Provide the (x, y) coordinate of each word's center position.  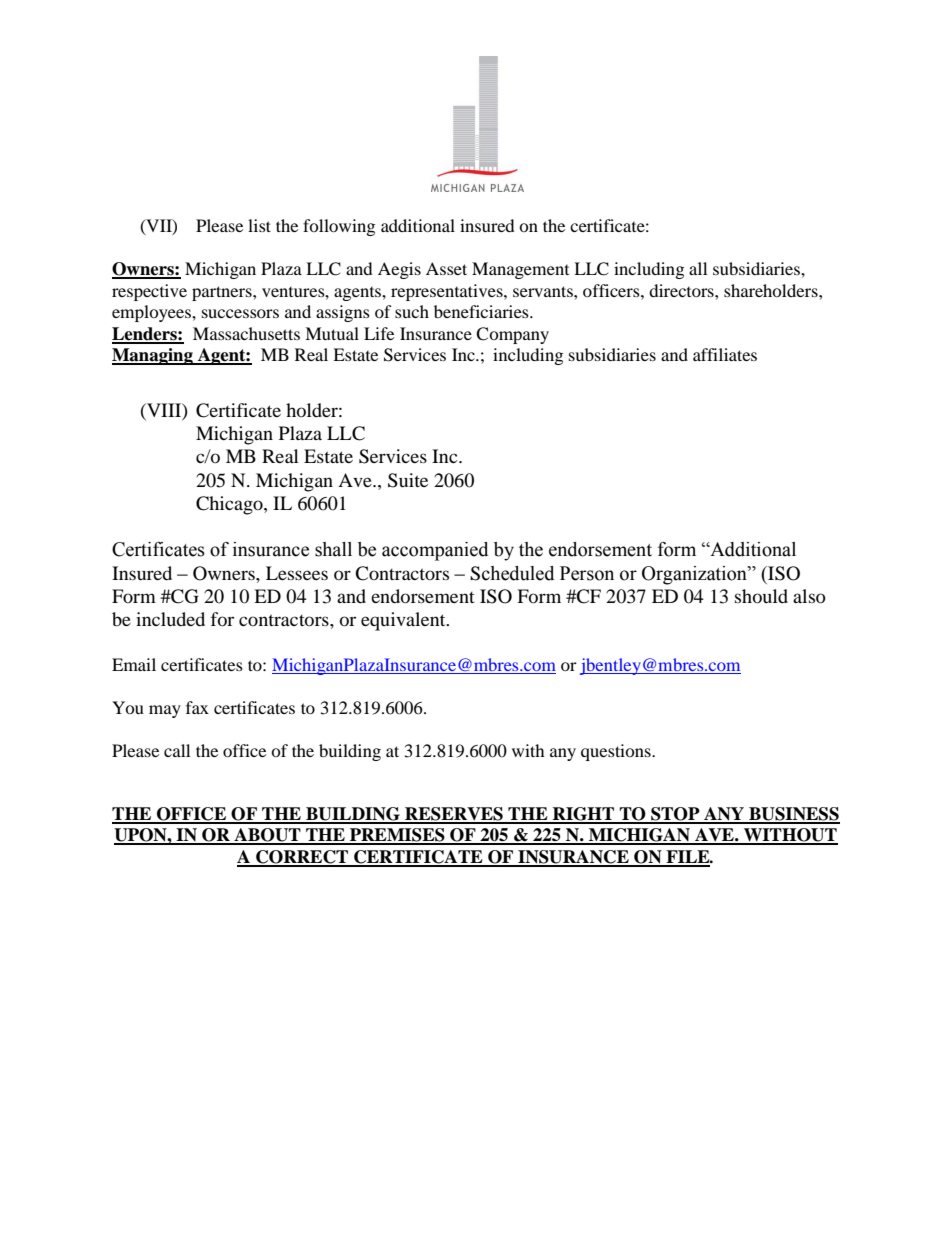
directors (682, 290)
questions (617, 752)
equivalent (404, 621)
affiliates (725, 354)
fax (197, 707)
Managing (153, 356)
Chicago (230, 505)
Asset (446, 268)
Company (512, 335)
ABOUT (267, 836)
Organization (695, 575)
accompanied (435, 551)
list (259, 225)
